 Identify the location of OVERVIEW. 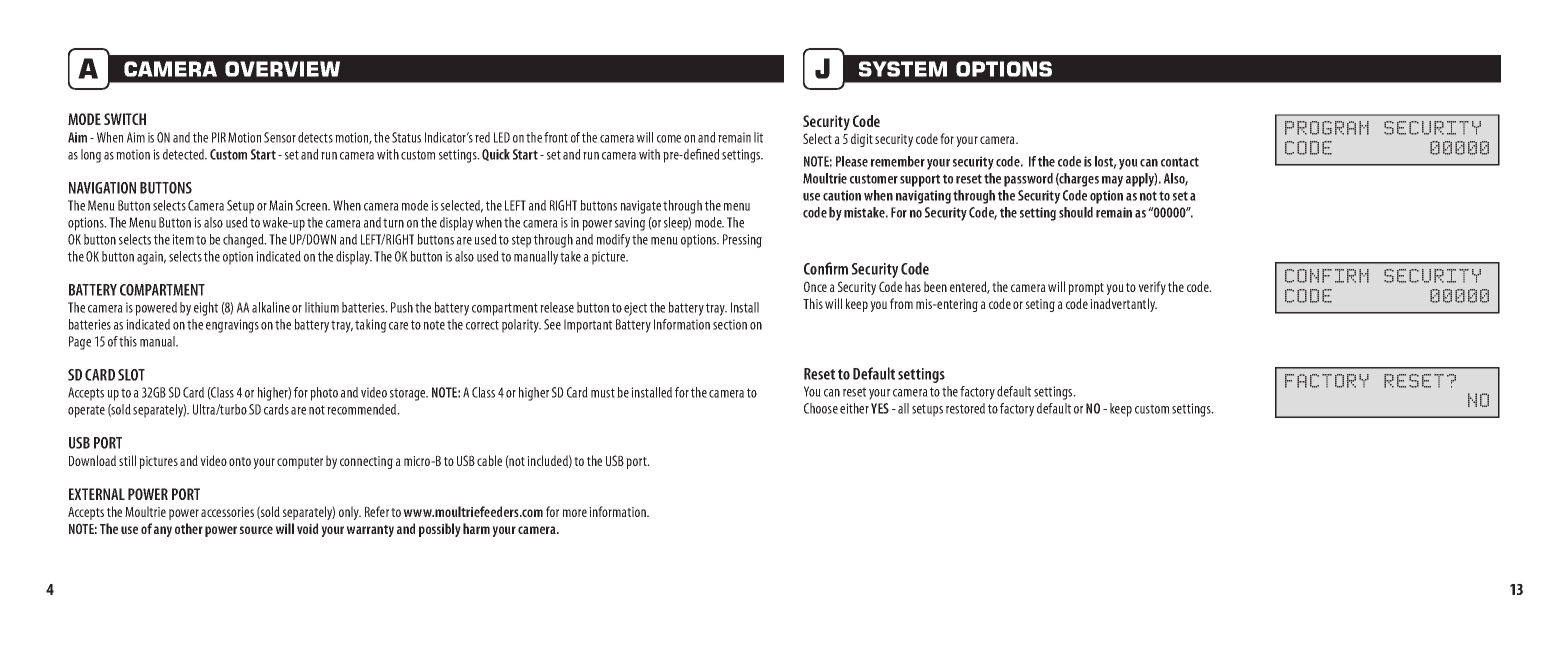
(282, 69).
